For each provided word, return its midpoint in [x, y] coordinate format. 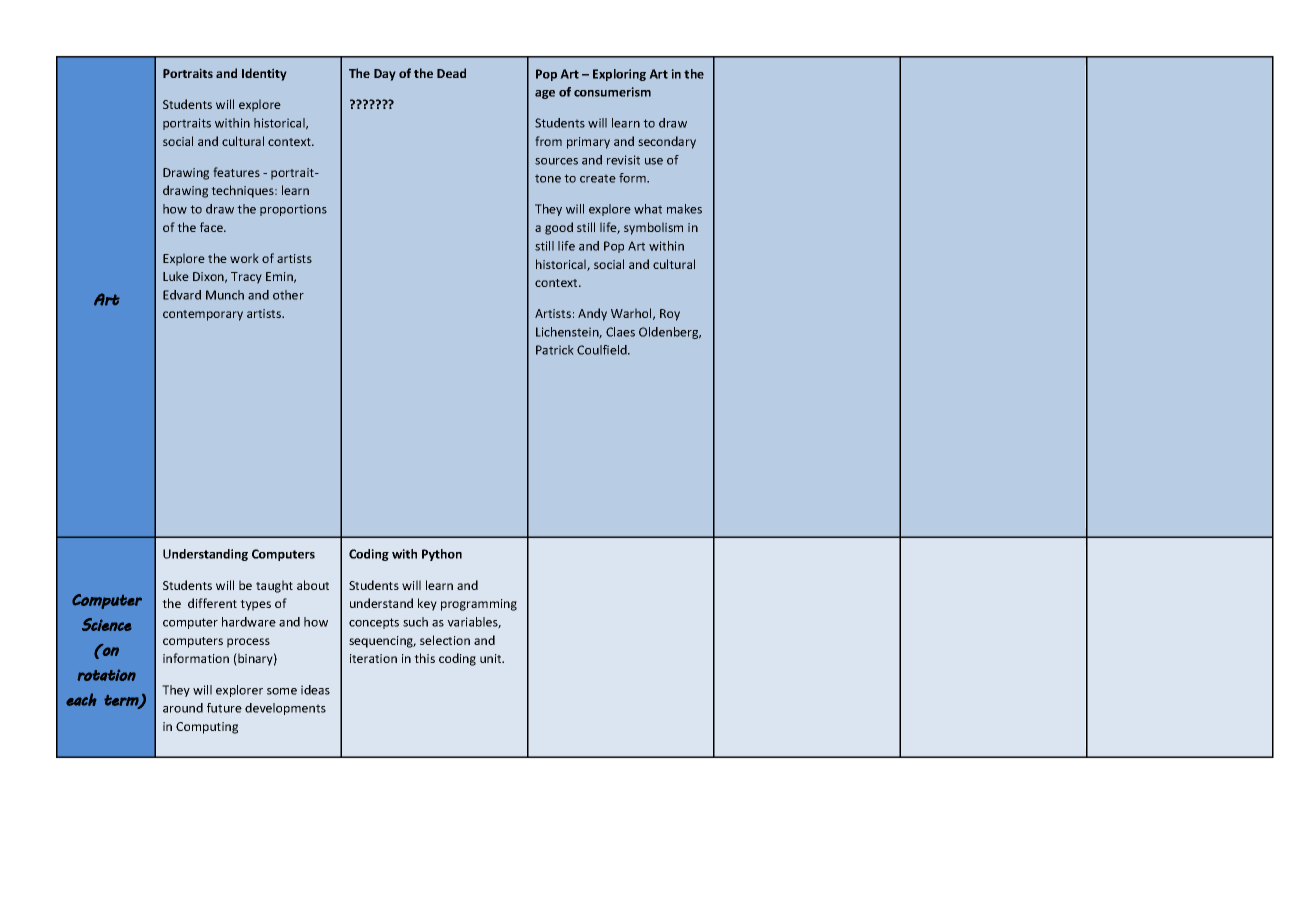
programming [479, 605]
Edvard [182, 295]
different [212, 603]
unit [492, 658]
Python [442, 555]
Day [385, 75]
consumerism [612, 92]
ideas [315, 690]
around [183, 708]
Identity [264, 74]
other [288, 295]
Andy [592, 314]
